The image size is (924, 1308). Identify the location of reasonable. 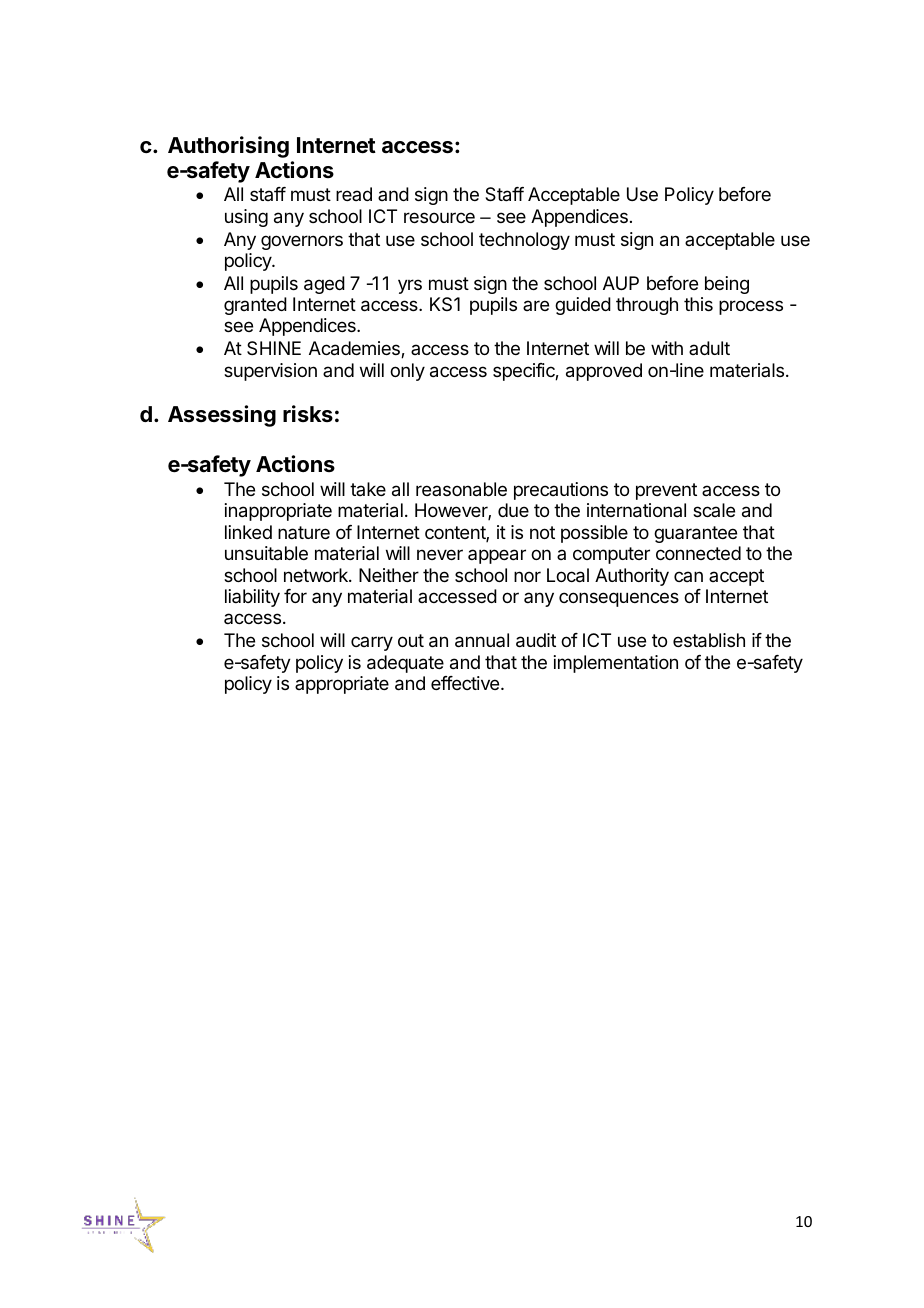
(461, 489).
